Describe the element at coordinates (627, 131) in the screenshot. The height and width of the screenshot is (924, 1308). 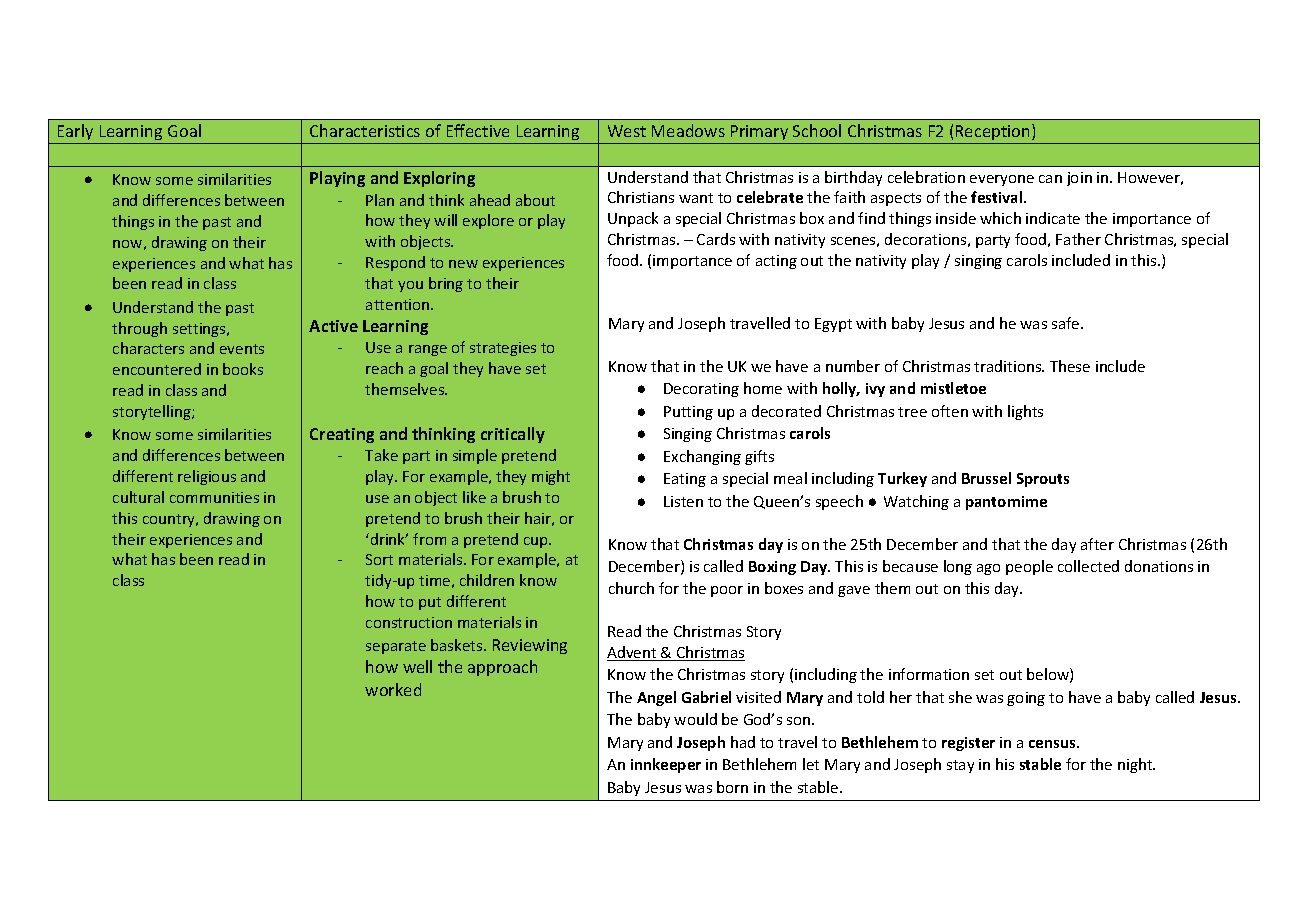
I see `West` at that location.
